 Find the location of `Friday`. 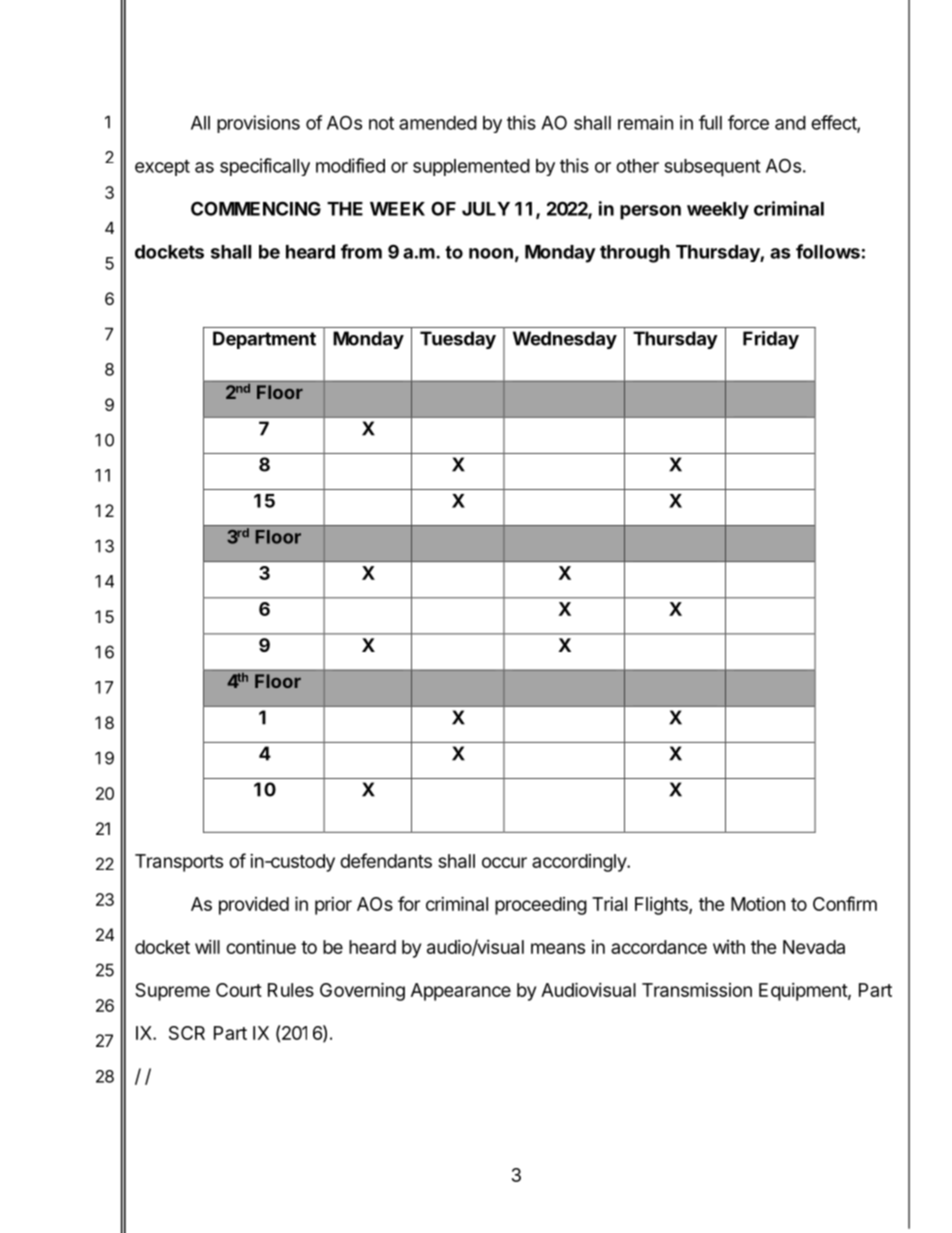

Friday is located at coordinates (771, 340).
